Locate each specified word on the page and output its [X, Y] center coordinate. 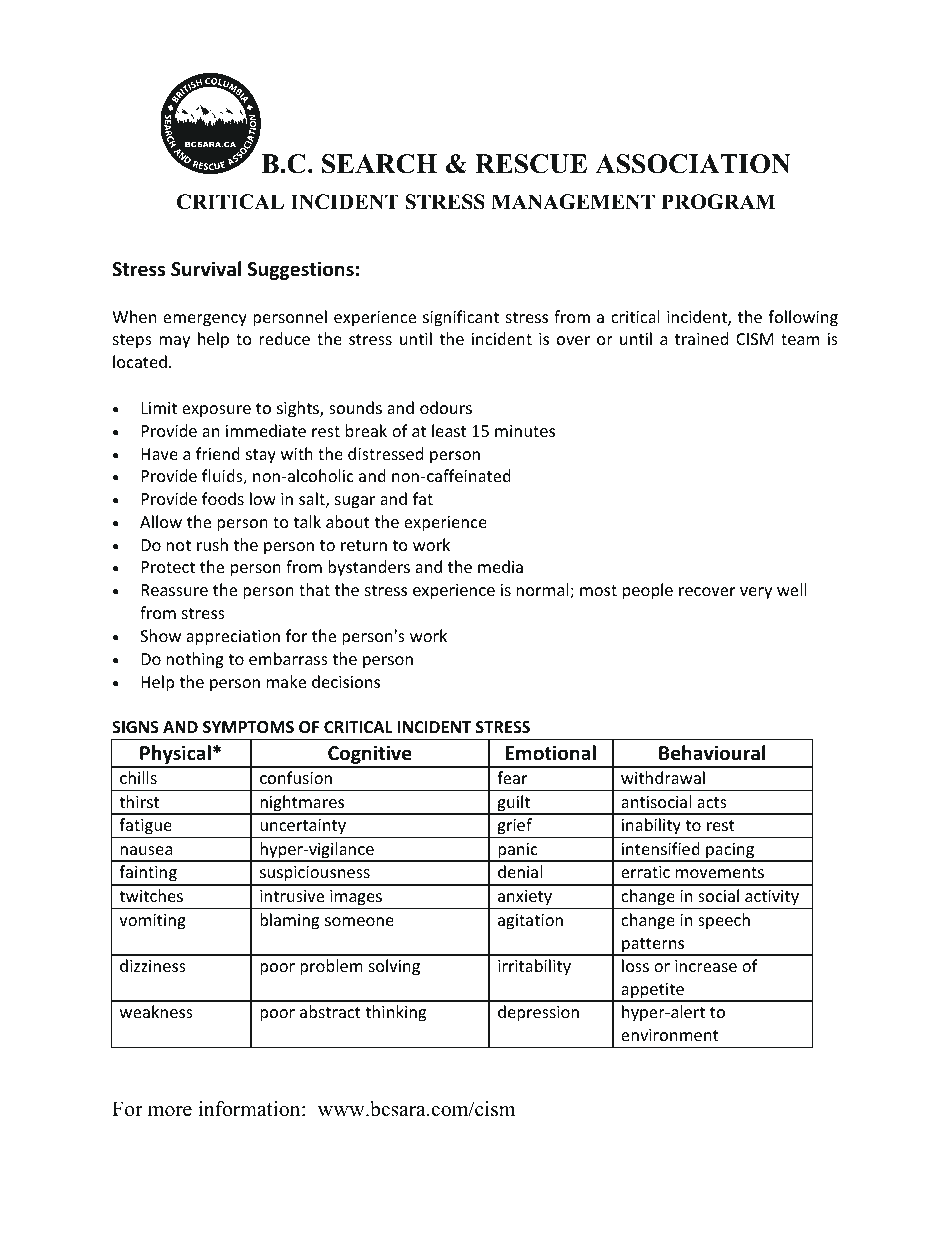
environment [670, 1035]
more [170, 1111]
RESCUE [531, 164]
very [756, 593]
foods [223, 498]
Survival [206, 269]
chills [138, 777]
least [449, 430]
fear [512, 777]
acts [712, 802]
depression [538, 1013]
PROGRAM [718, 202]
